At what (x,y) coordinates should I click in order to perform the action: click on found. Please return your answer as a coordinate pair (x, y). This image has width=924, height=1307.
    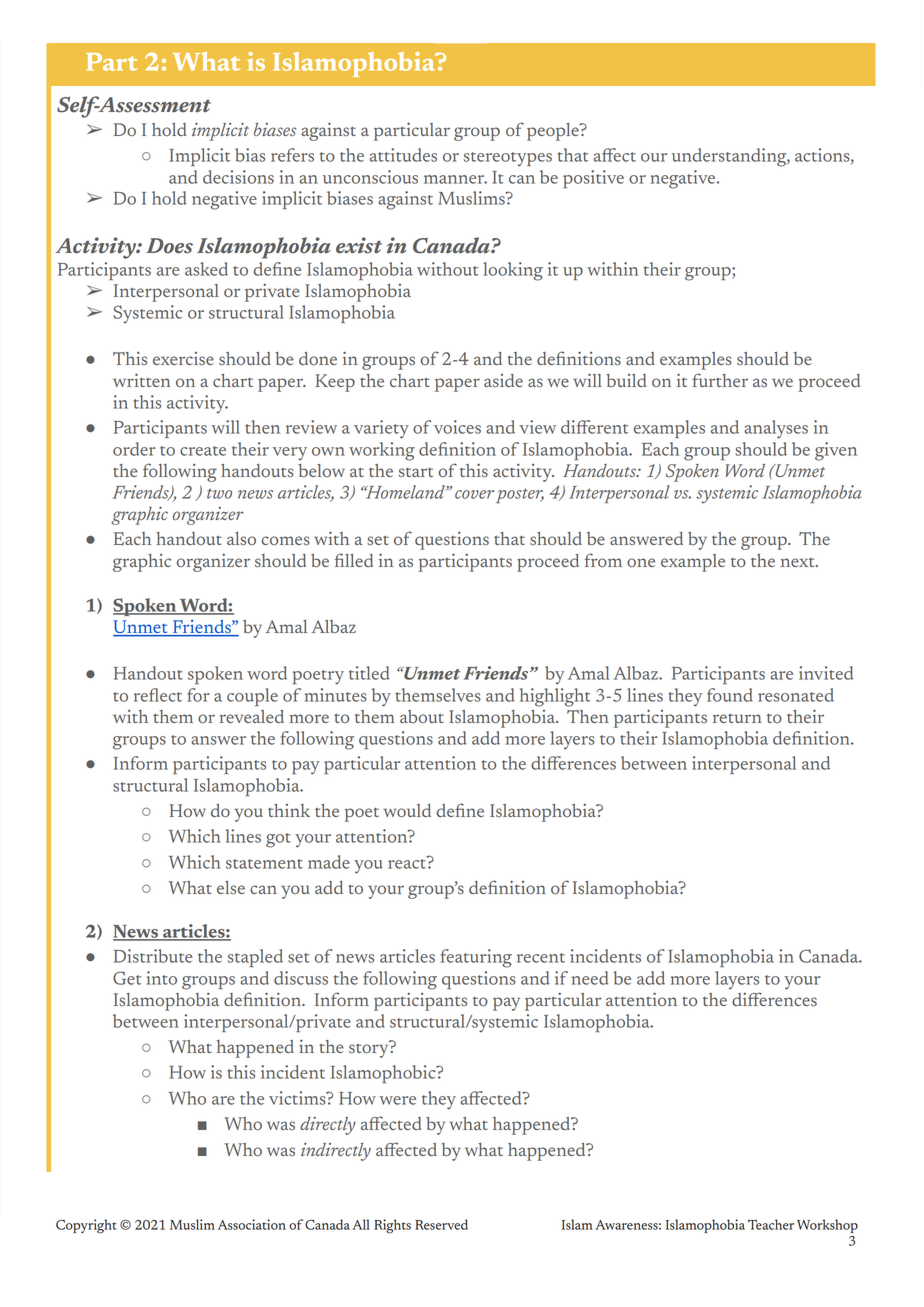
    Looking at the image, I should click on (730, 695).
